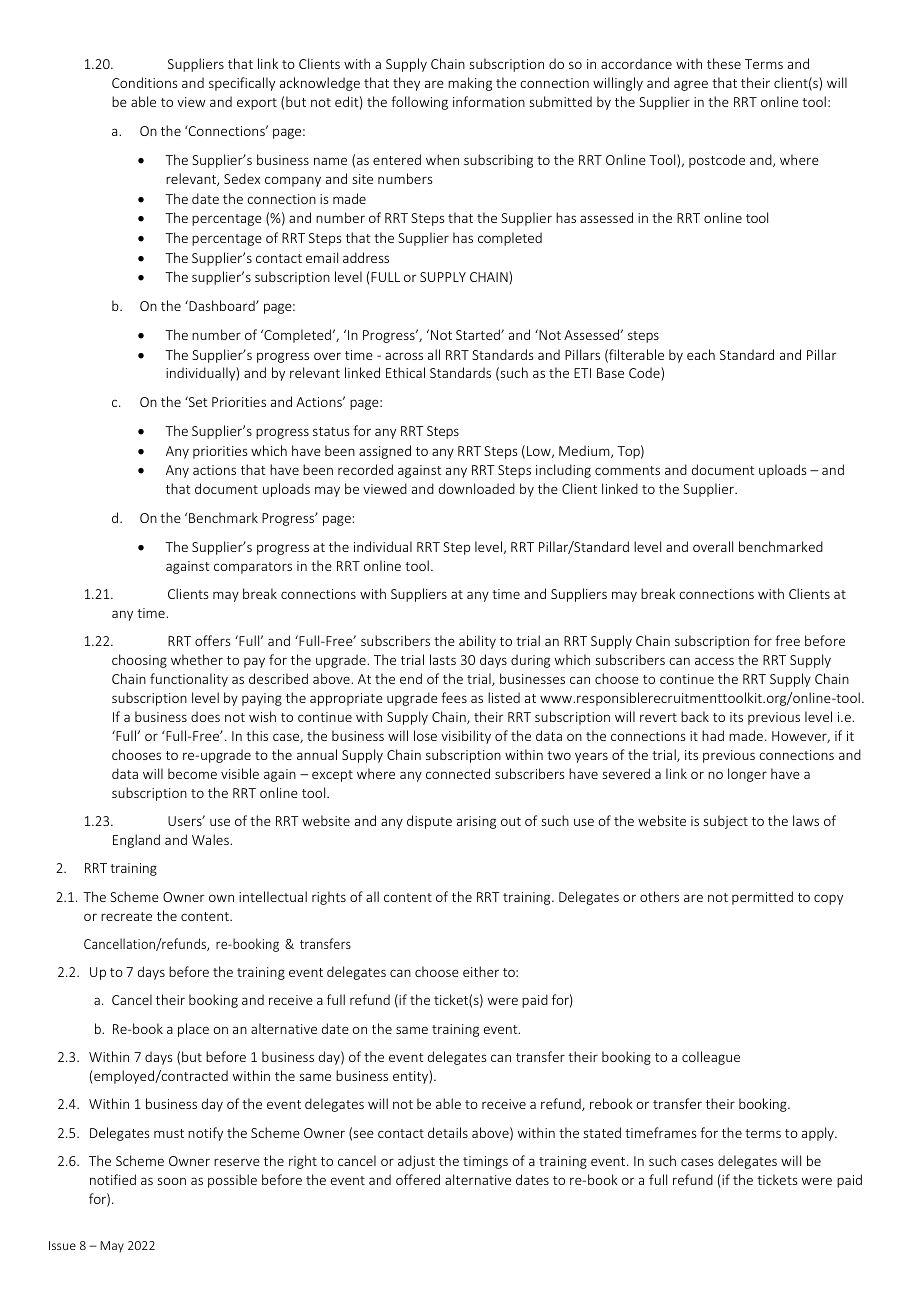  I want to click on soon, so click(171, 1181).
